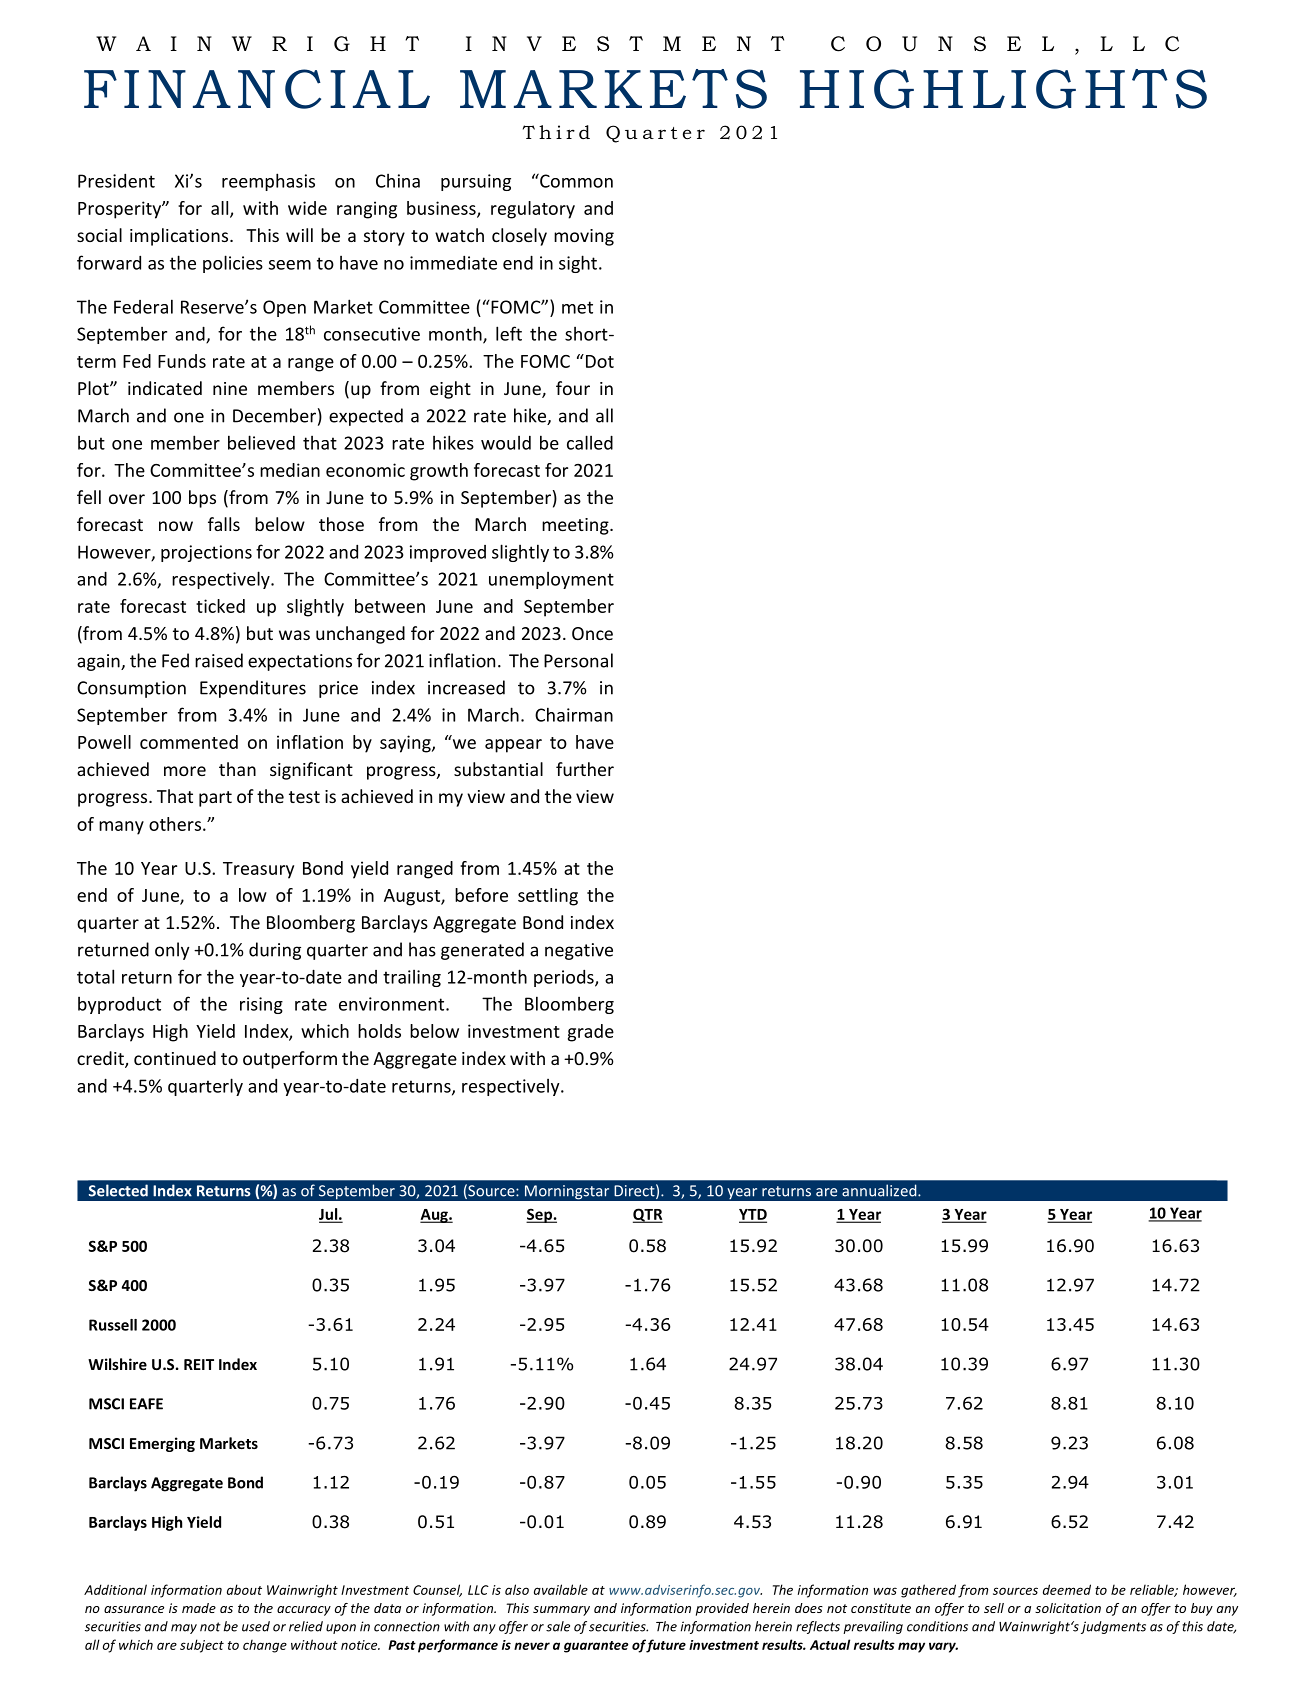 The height and width of the screenshot is (1689, 1305). I want to click on YTD, so click(753, 1215).
